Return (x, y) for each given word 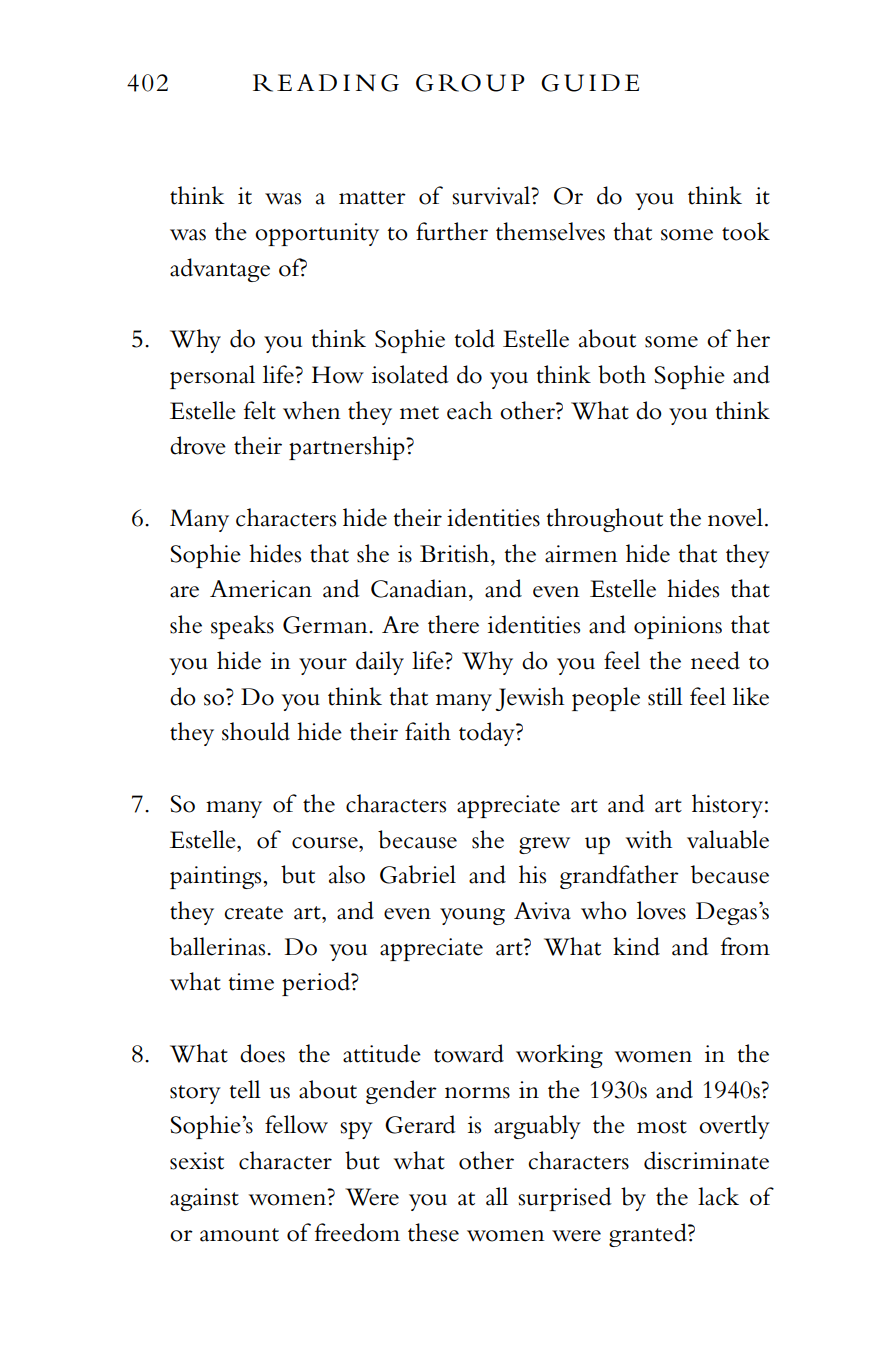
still (665, 696)
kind (636, 946)
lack (718, 1196)
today (488, 734)
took (746, 231)
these (433, 1232)
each (469, 410)
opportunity (317, 234)
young (472, 916)
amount (239, 1235)
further (452, 231)
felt (260, 410)
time (251, 982)
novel (735, 517)
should (256, 731)
